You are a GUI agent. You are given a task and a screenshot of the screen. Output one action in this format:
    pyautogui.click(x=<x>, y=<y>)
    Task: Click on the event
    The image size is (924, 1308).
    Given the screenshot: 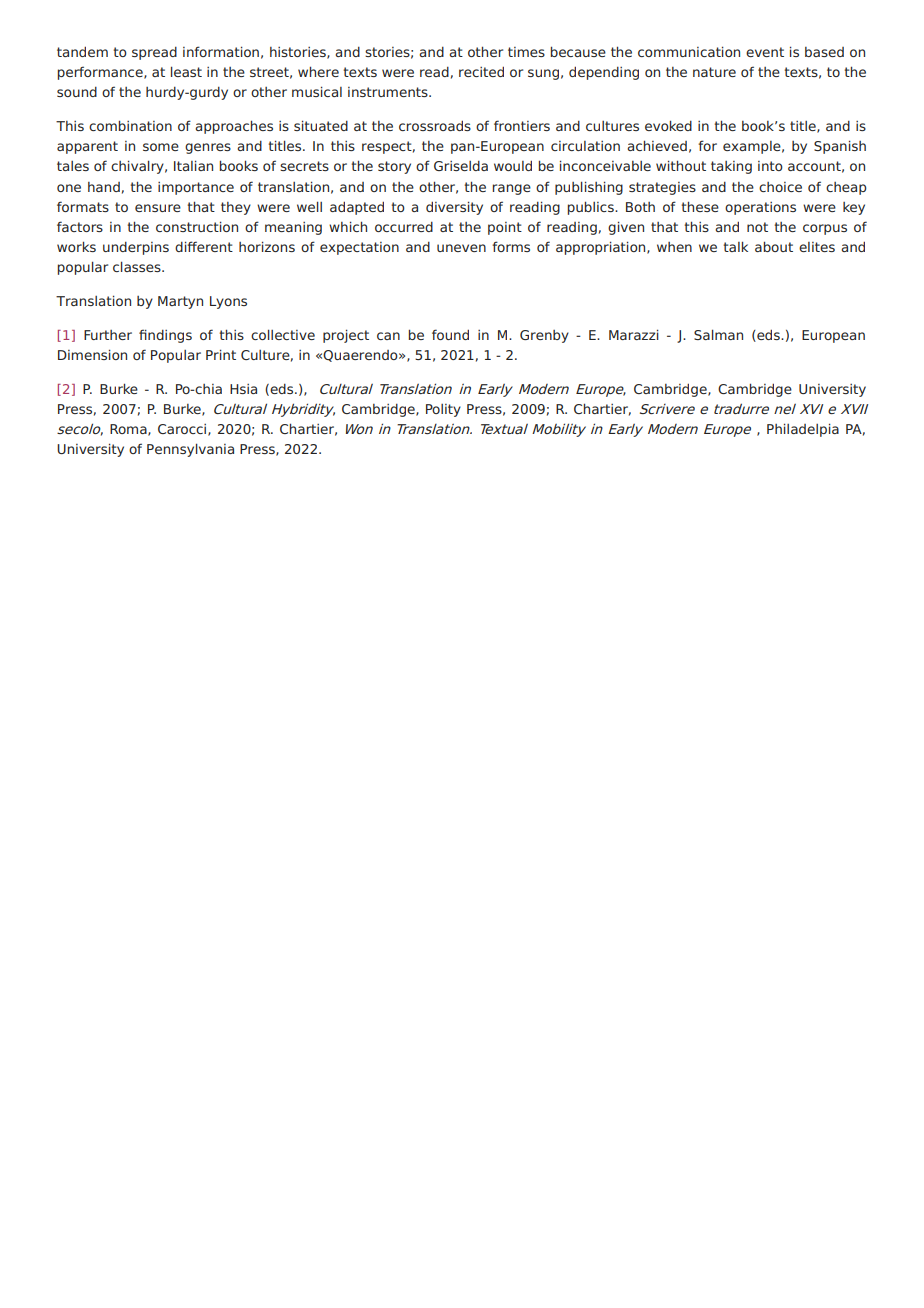 What is the action you would take?
    pyautogui.click(x=765, y=52)
